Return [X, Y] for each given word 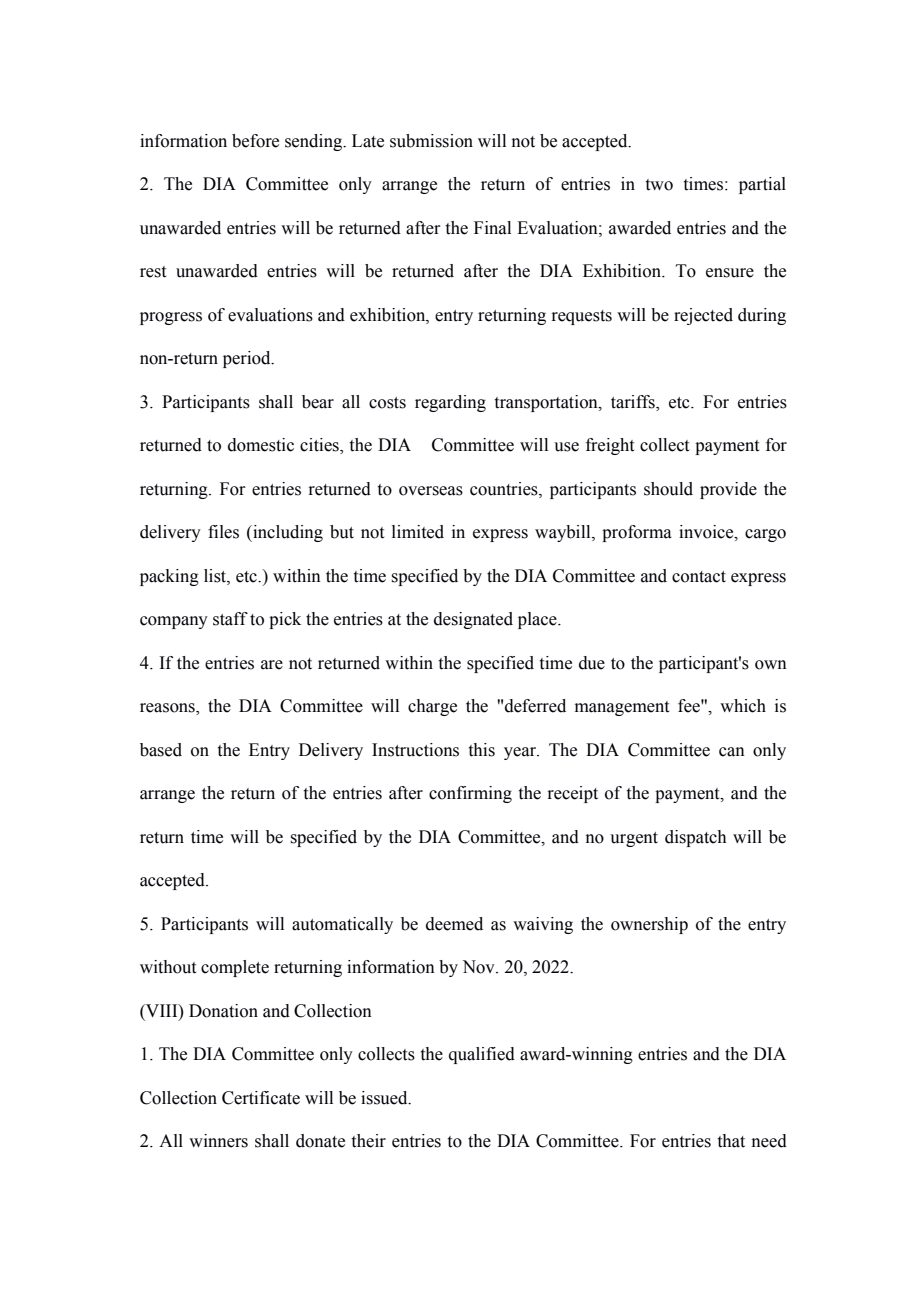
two [659, 185]
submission [431, 141]
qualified [482, 1055]
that [731, 1141]
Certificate [261, 1098]
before [255, 141]
